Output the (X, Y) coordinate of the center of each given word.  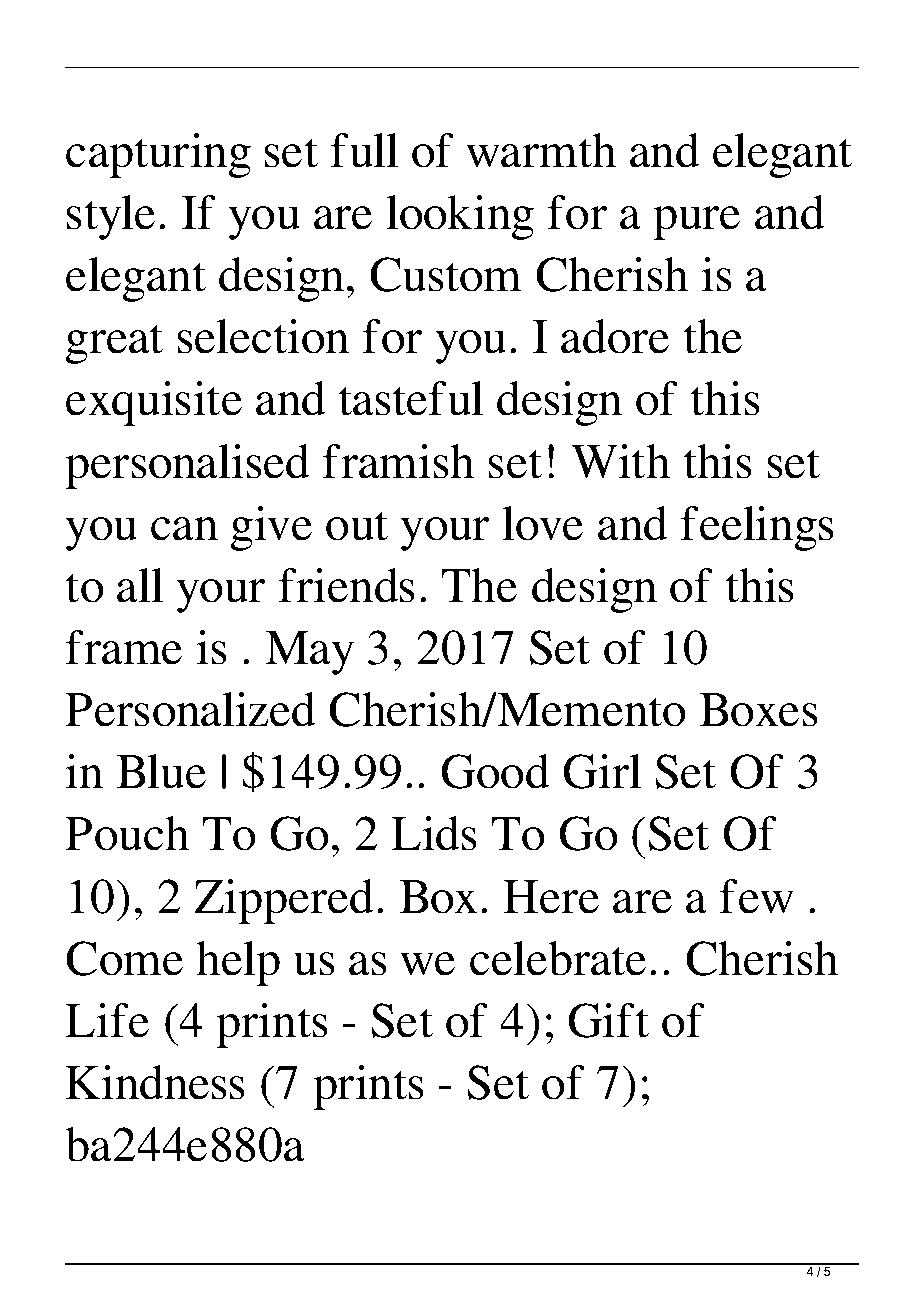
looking (460, 217)
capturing (158, 155)
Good (495, 771)
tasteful (411, 398)
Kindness (155, 1082)
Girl (602, 771)
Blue (161, 771)
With (621, 461)
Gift (608, 1020)
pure (696, 223)
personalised (187, 466)
